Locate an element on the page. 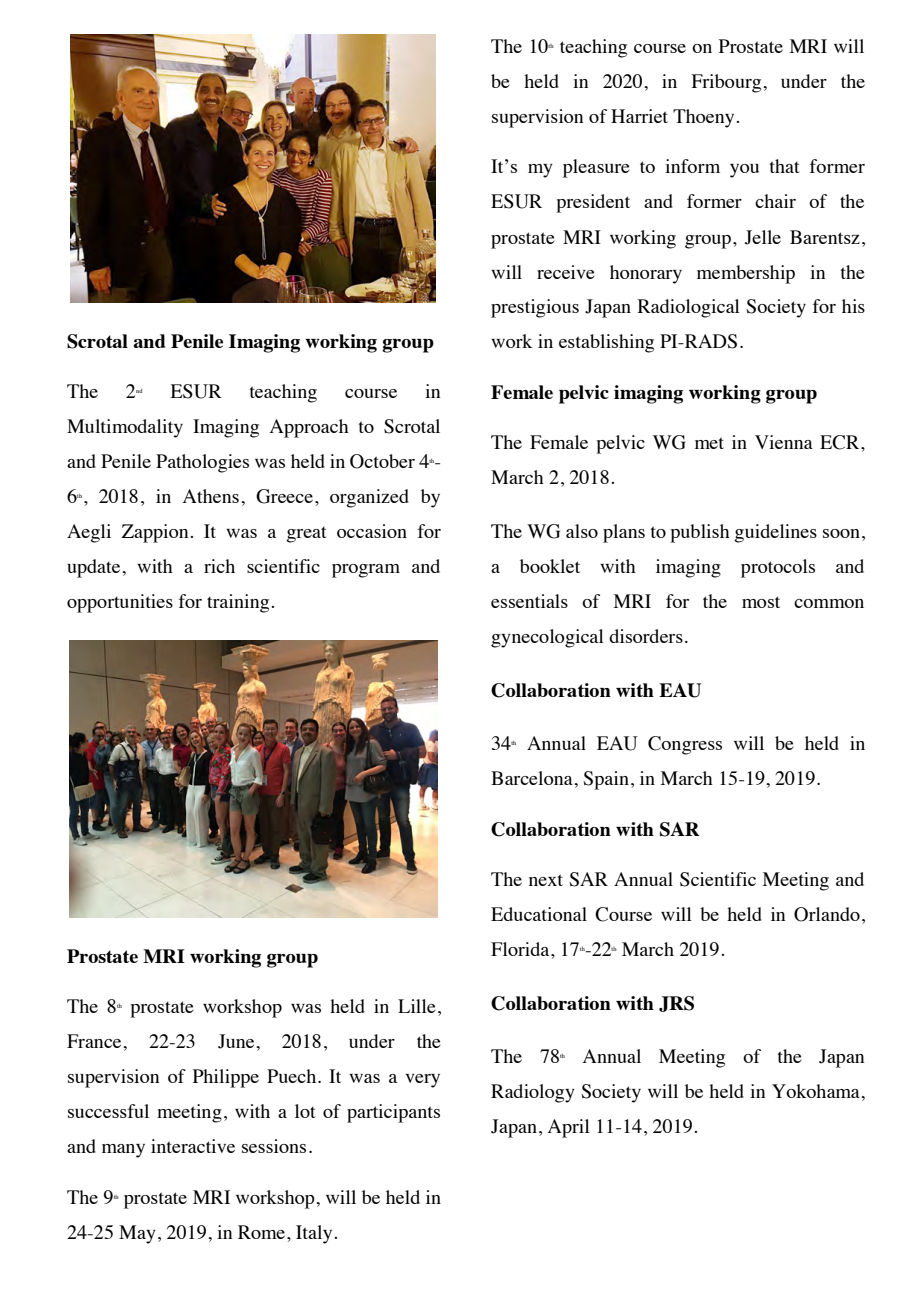 Image resolution: width=924 pixels, height=1308 pixels. that is located at coordinates (784, 166).
